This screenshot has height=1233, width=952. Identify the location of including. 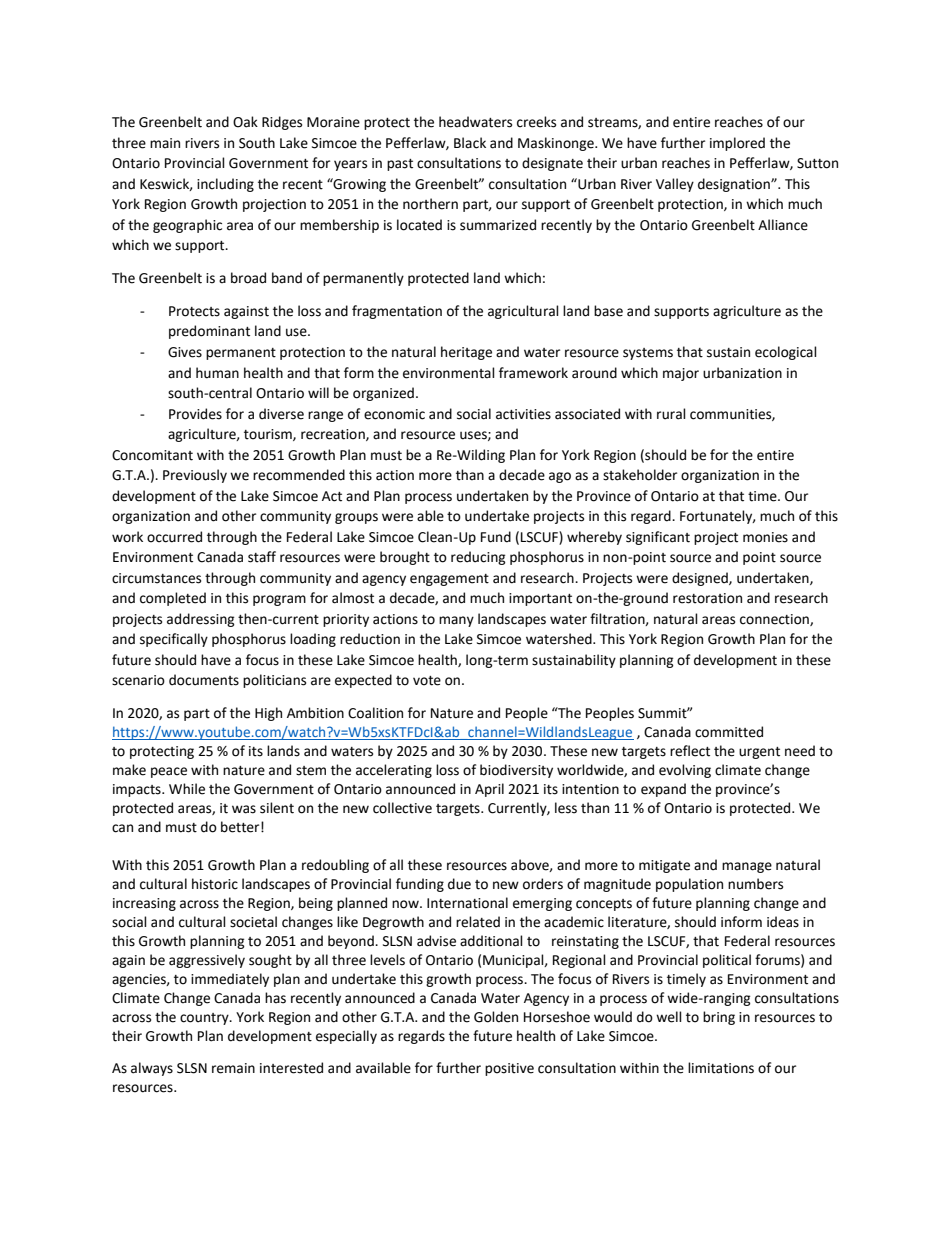
(225, 185).
